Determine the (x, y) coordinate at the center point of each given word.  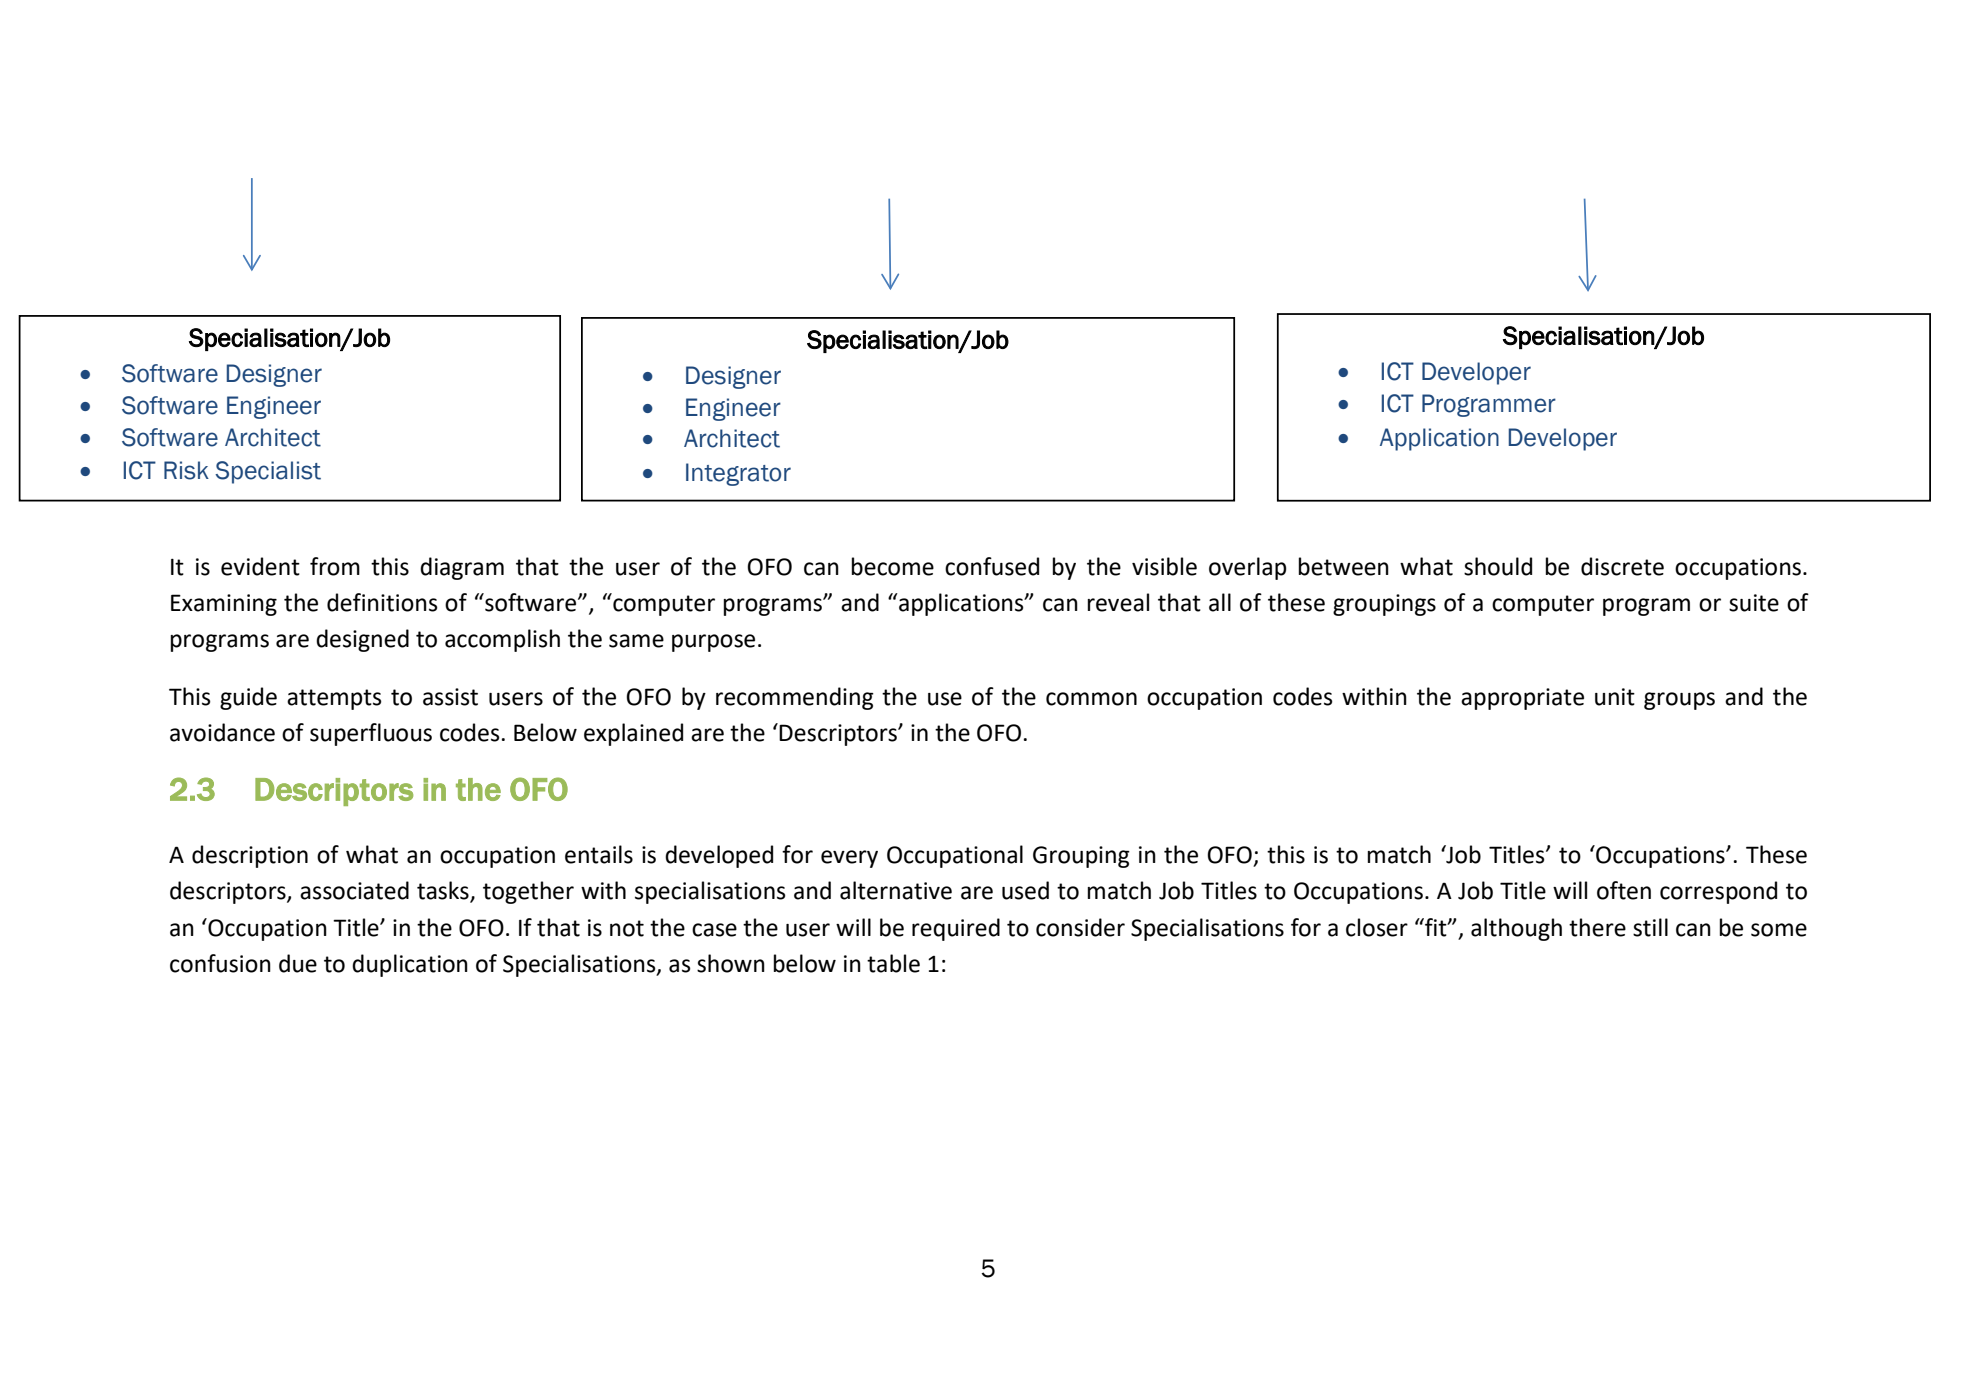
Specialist (268, 472)
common (1091, 699)
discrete (1622, 566)
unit (1615, 697)
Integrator (738, 474)
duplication (410, 965)
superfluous (371, 734)
